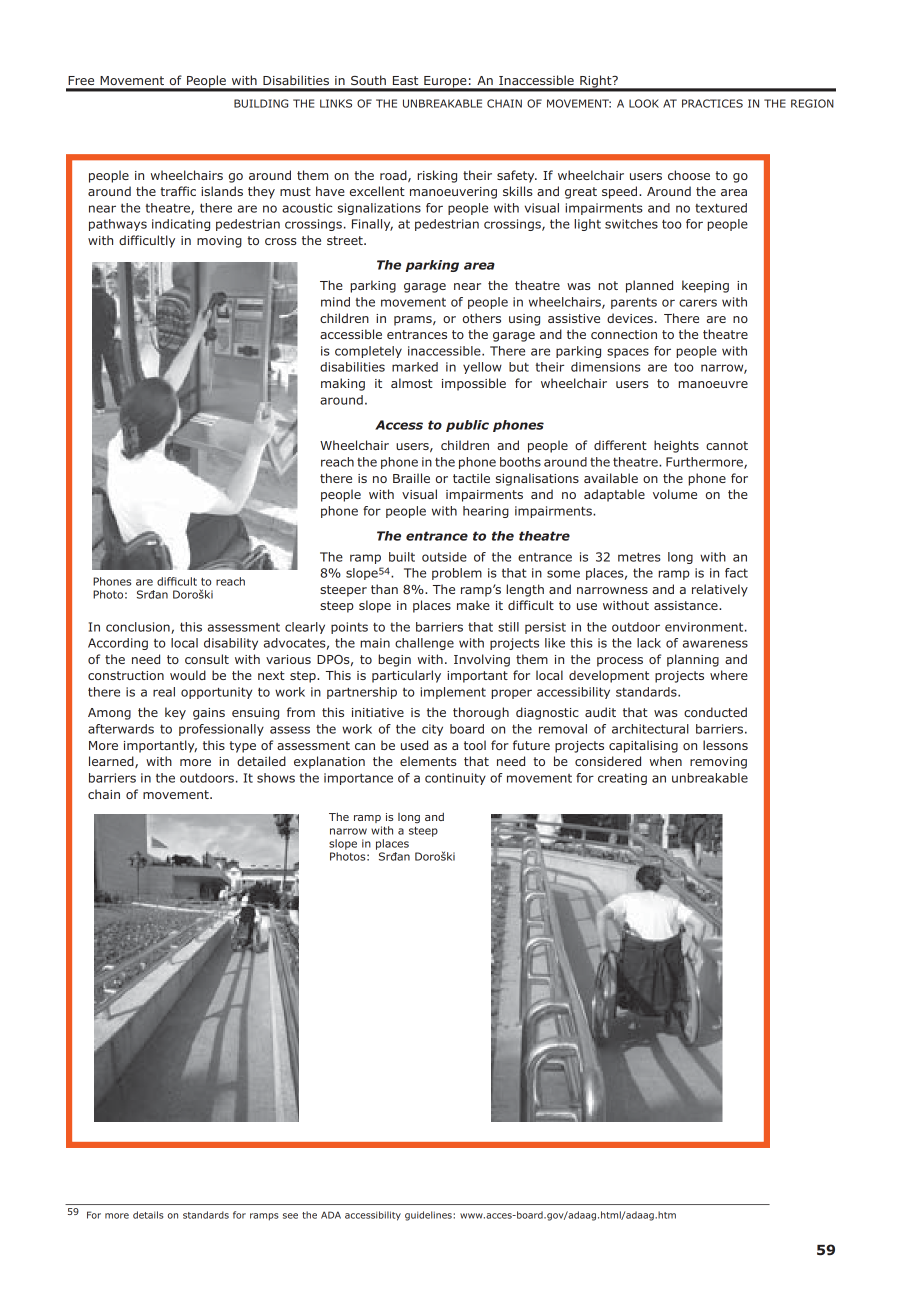  What do you see at coordinates (455, 779) in the screenshot?
I see `continuity` at bounding box center [455, 779].
